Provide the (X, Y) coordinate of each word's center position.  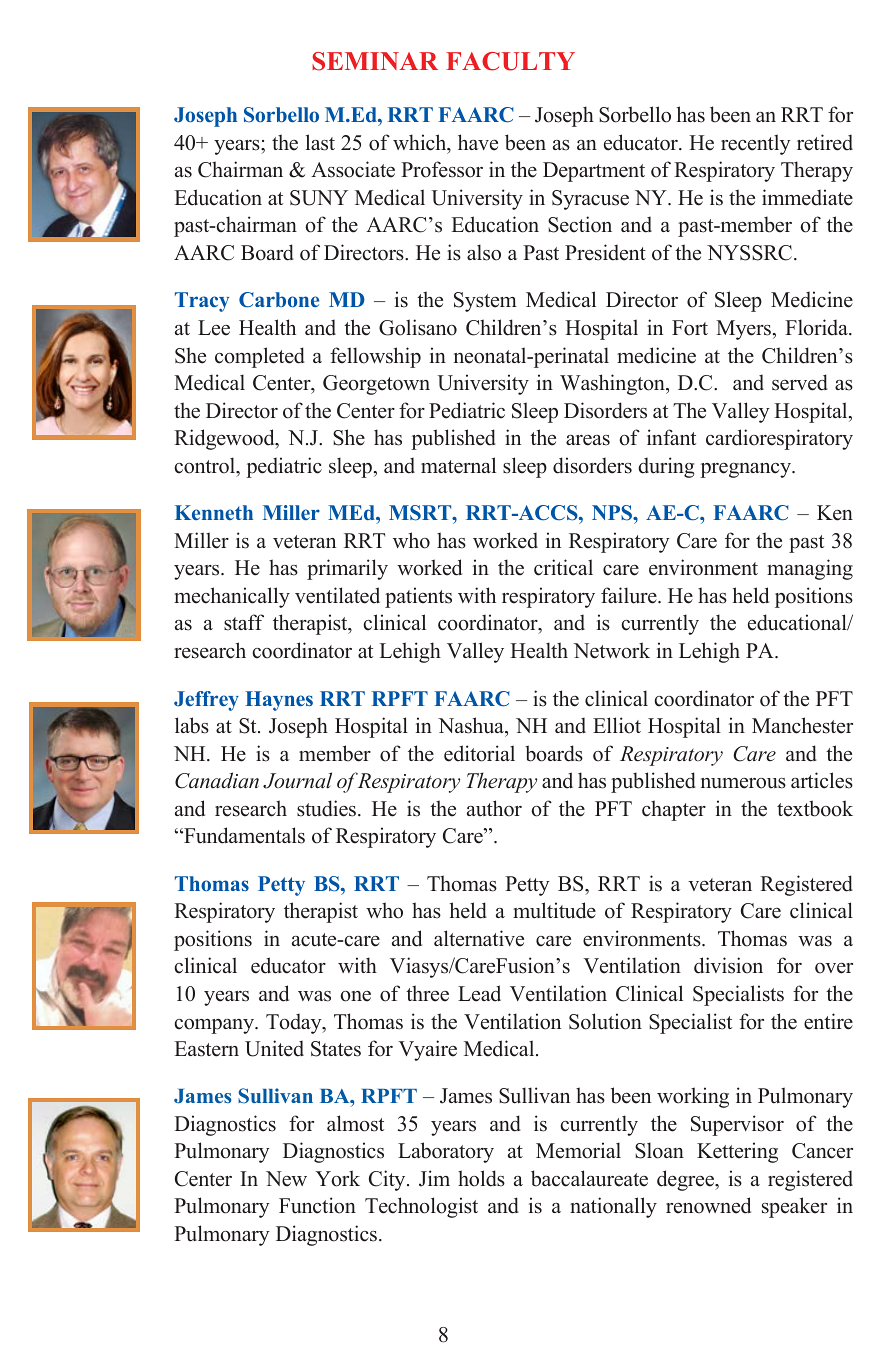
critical (563, 567)
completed (260, 357)
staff (244, 622)
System (485, 302)
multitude (554, 910)
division (728, 965)
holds (481, 1178)
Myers (745, 330)
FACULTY (510, 61)
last (320, 142)
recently (756, 144)
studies (328, 808)
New (286, 1179)
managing (810, 569)
